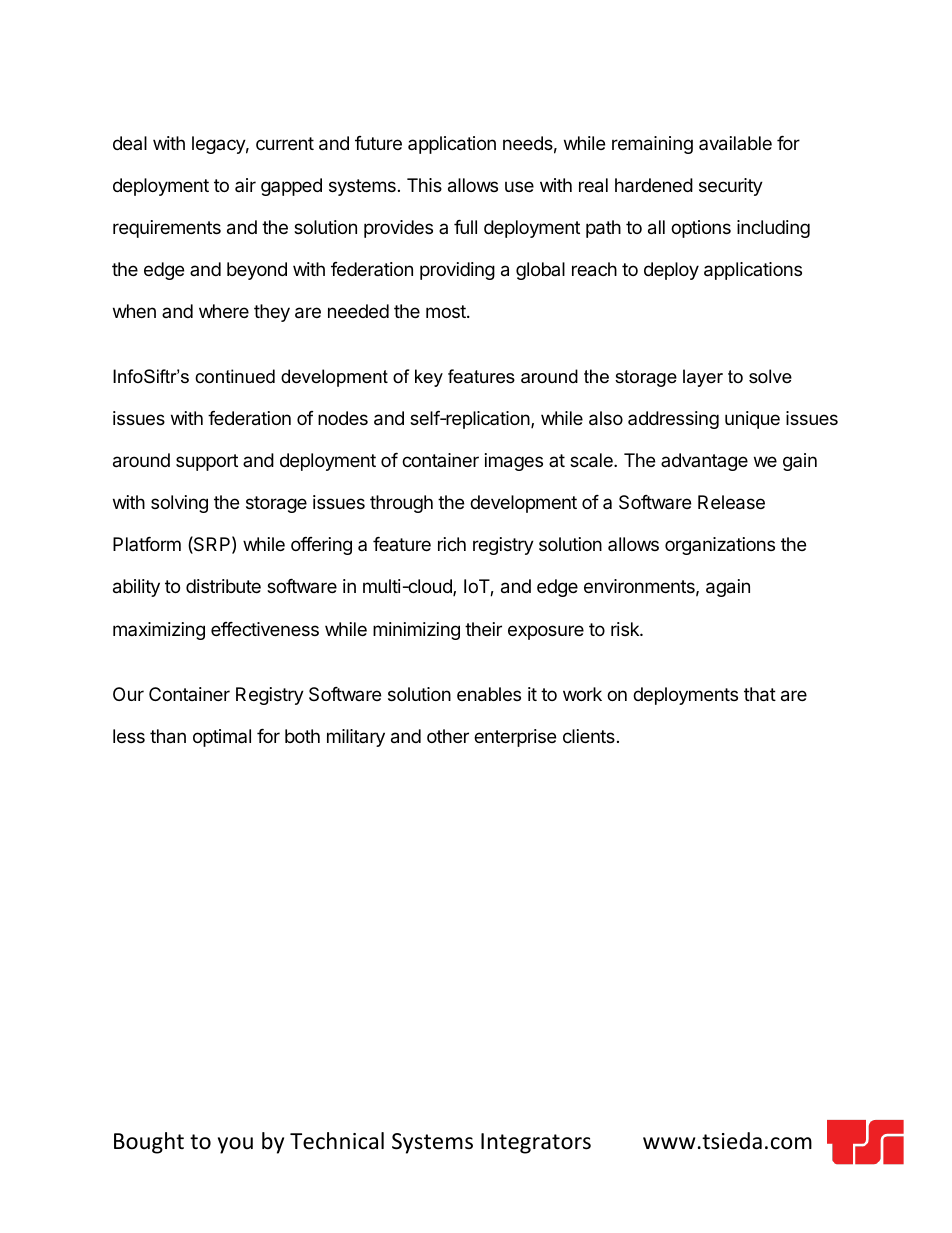 The height and width of the page is (1233, 952). I want to click on security, so click(731, 187).
